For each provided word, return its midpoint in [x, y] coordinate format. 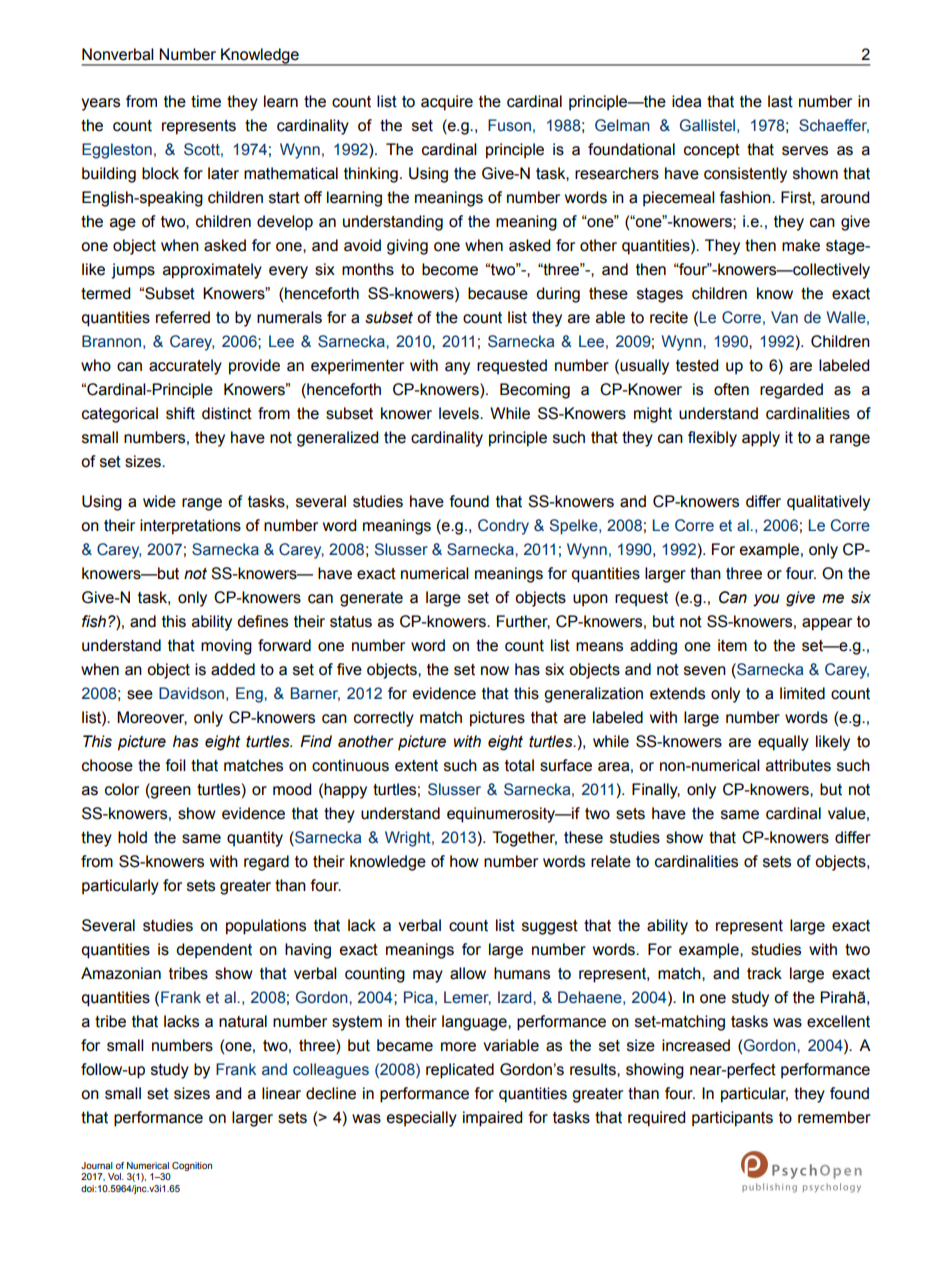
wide [159, 501]
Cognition [192, 1166]
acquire [447, 103]
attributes [798, 765]
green [170, 791]
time [206, 101]
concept [712, 151]
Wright [409, 839]
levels [460, 413]
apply [761, 439]
